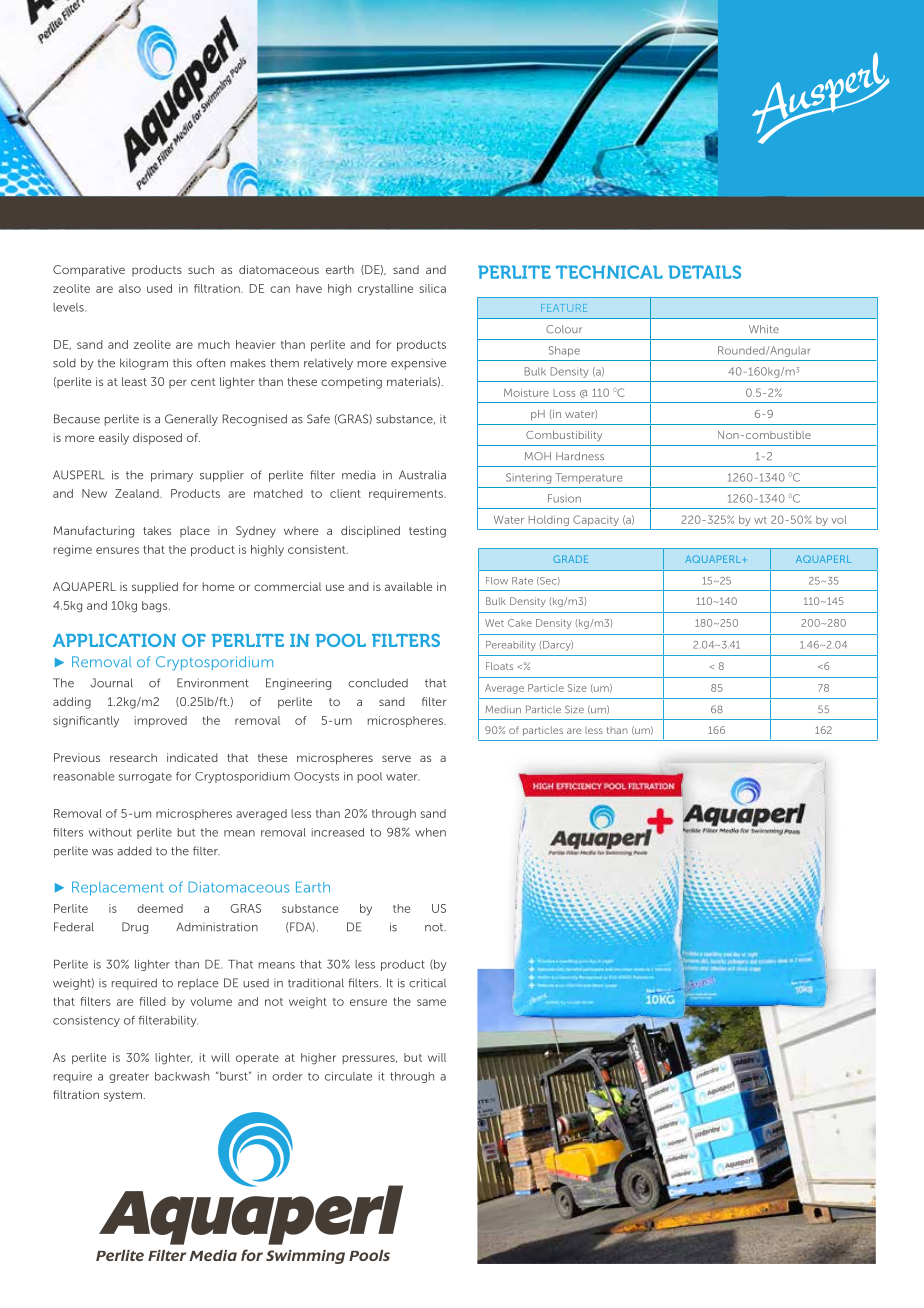 The height and width of the screenshot is (1308, 924). What do you see at coordinates (427, 532) in the screenshot?
I see `testing` at bounding box center [427, 532].
